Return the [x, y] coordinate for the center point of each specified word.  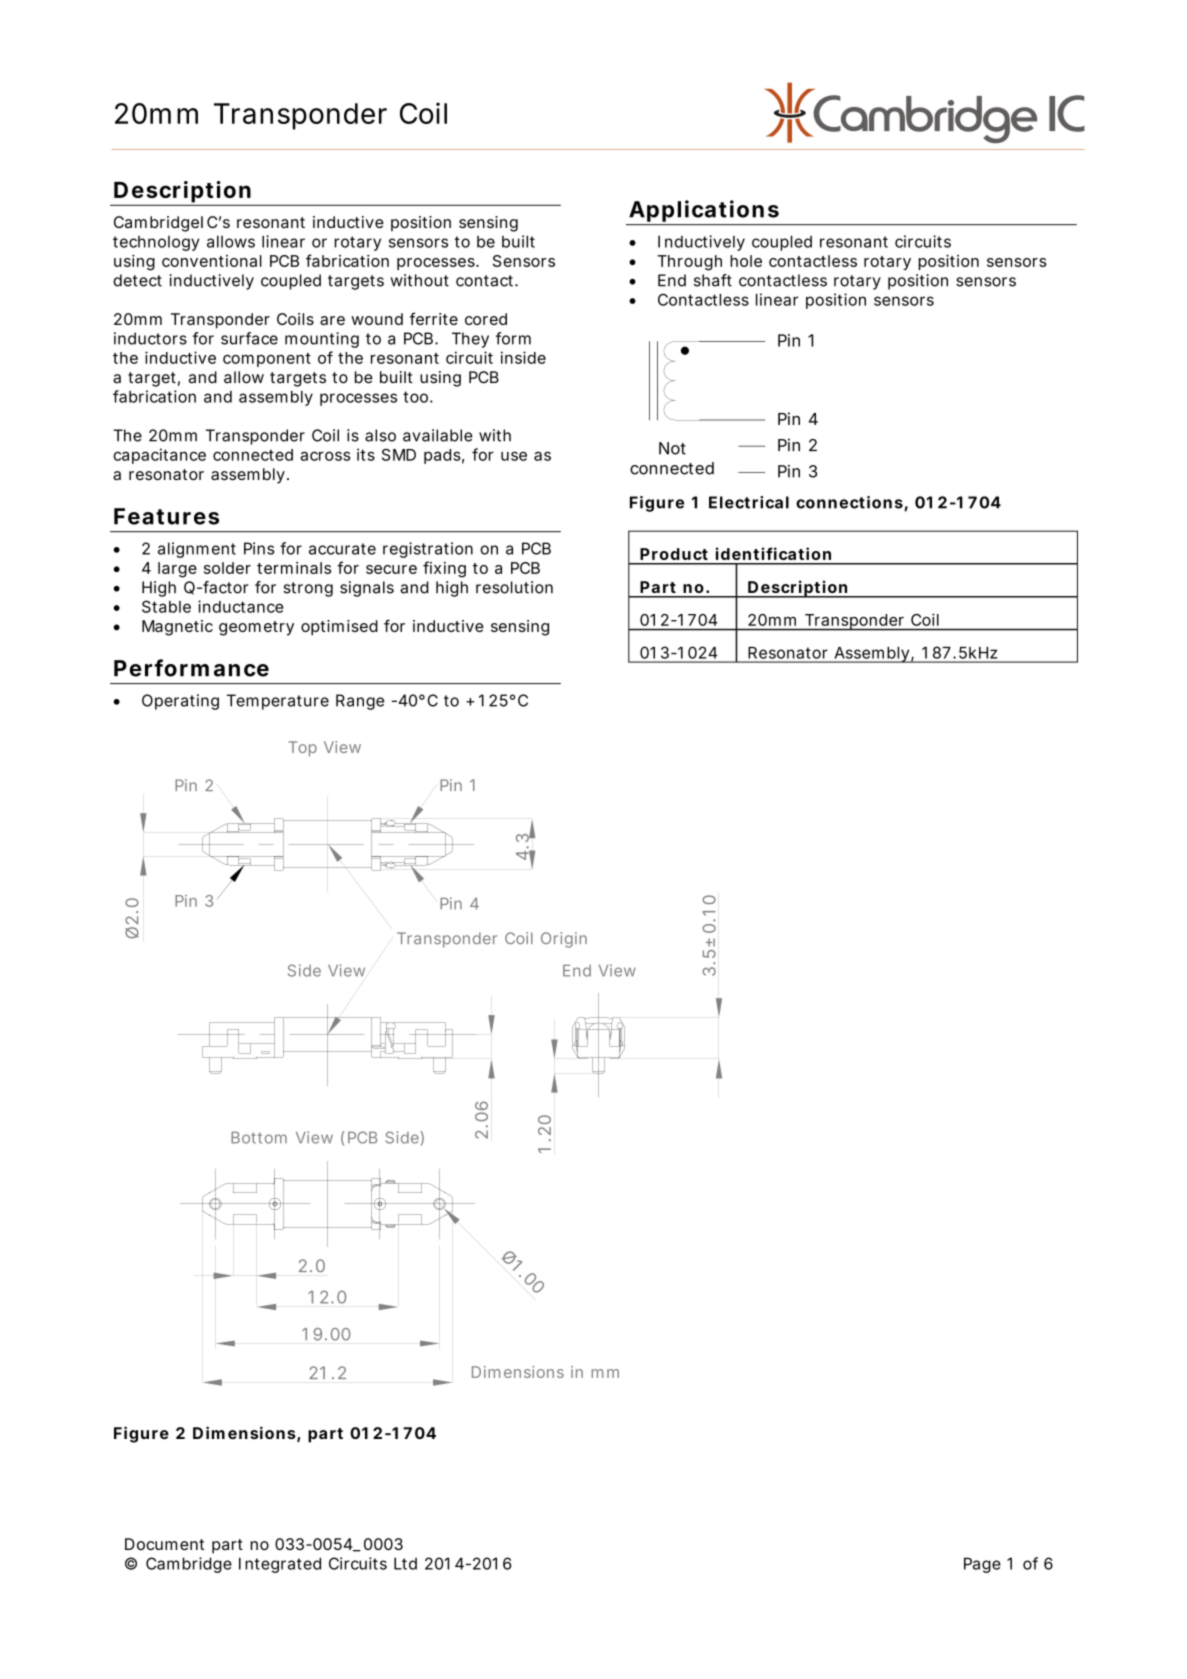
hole [746, 261]
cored [486, 319]
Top [303, 748]
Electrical [749, 502]
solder [227, 568]
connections [850, 503]
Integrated [280, 1565]
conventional [212, 261]
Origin [564, 940]
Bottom [259, 1138]
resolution [514, 587]
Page [982, 1565]
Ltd [405, 1563]
